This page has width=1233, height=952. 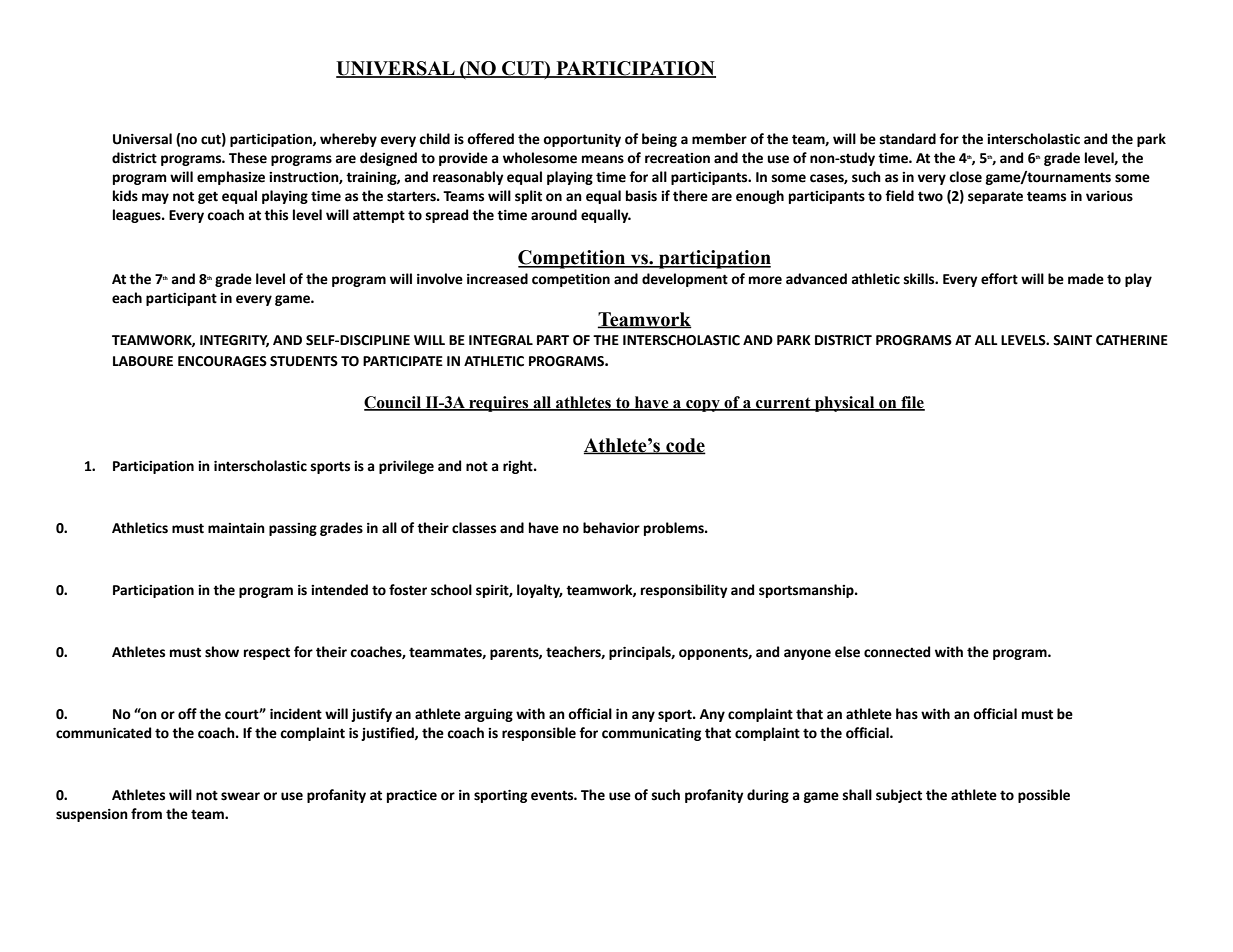 I want to click on close, so click(x=965, y=177).
